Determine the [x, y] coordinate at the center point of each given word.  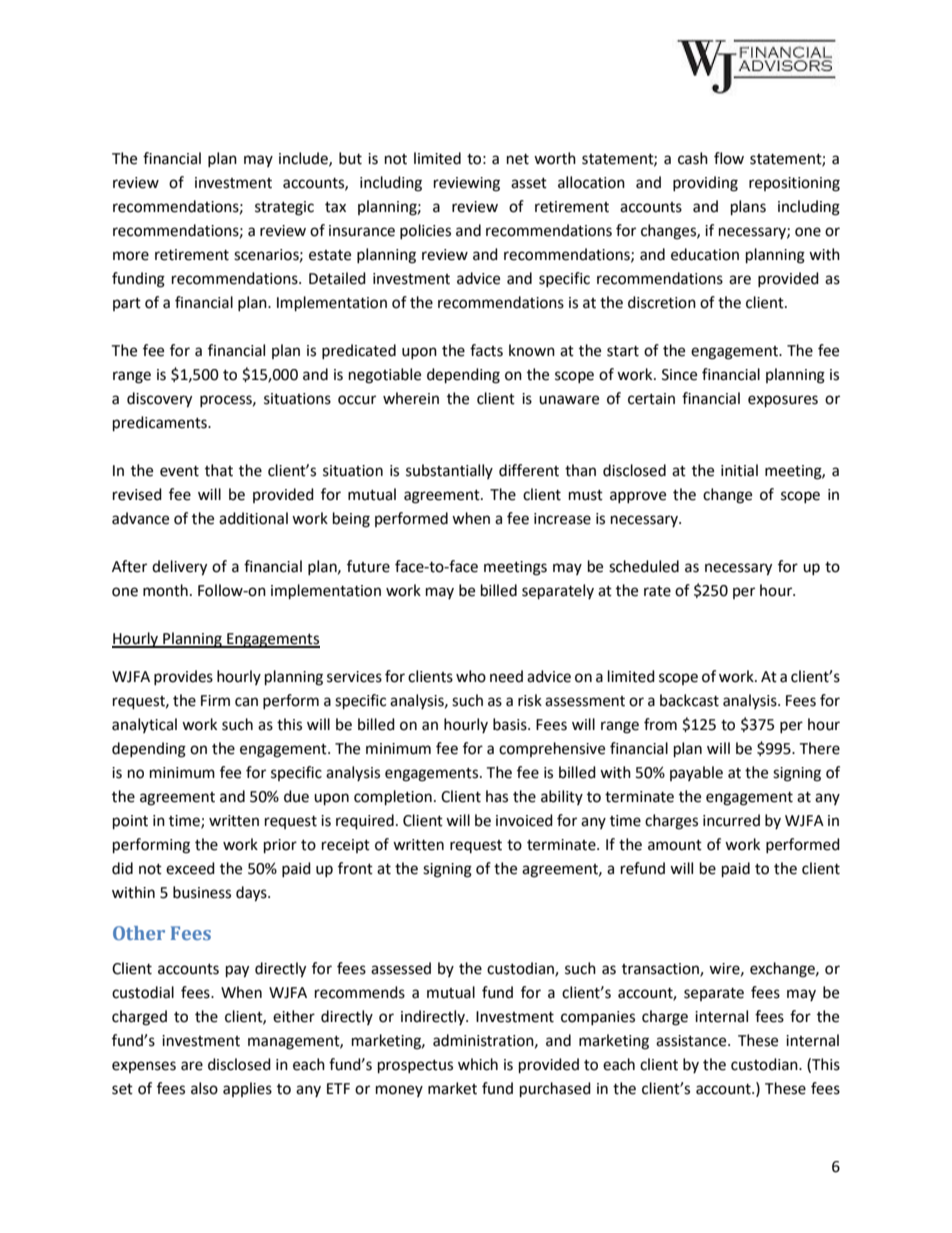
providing [705, 184]
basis [511, 724]
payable [696, 773]
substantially [449, 471]
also [204, 1088]
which [478, 1064]
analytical [144, 725]
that [219, 470]
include [304, 159]
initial [739, 470]
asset [529, 183]
